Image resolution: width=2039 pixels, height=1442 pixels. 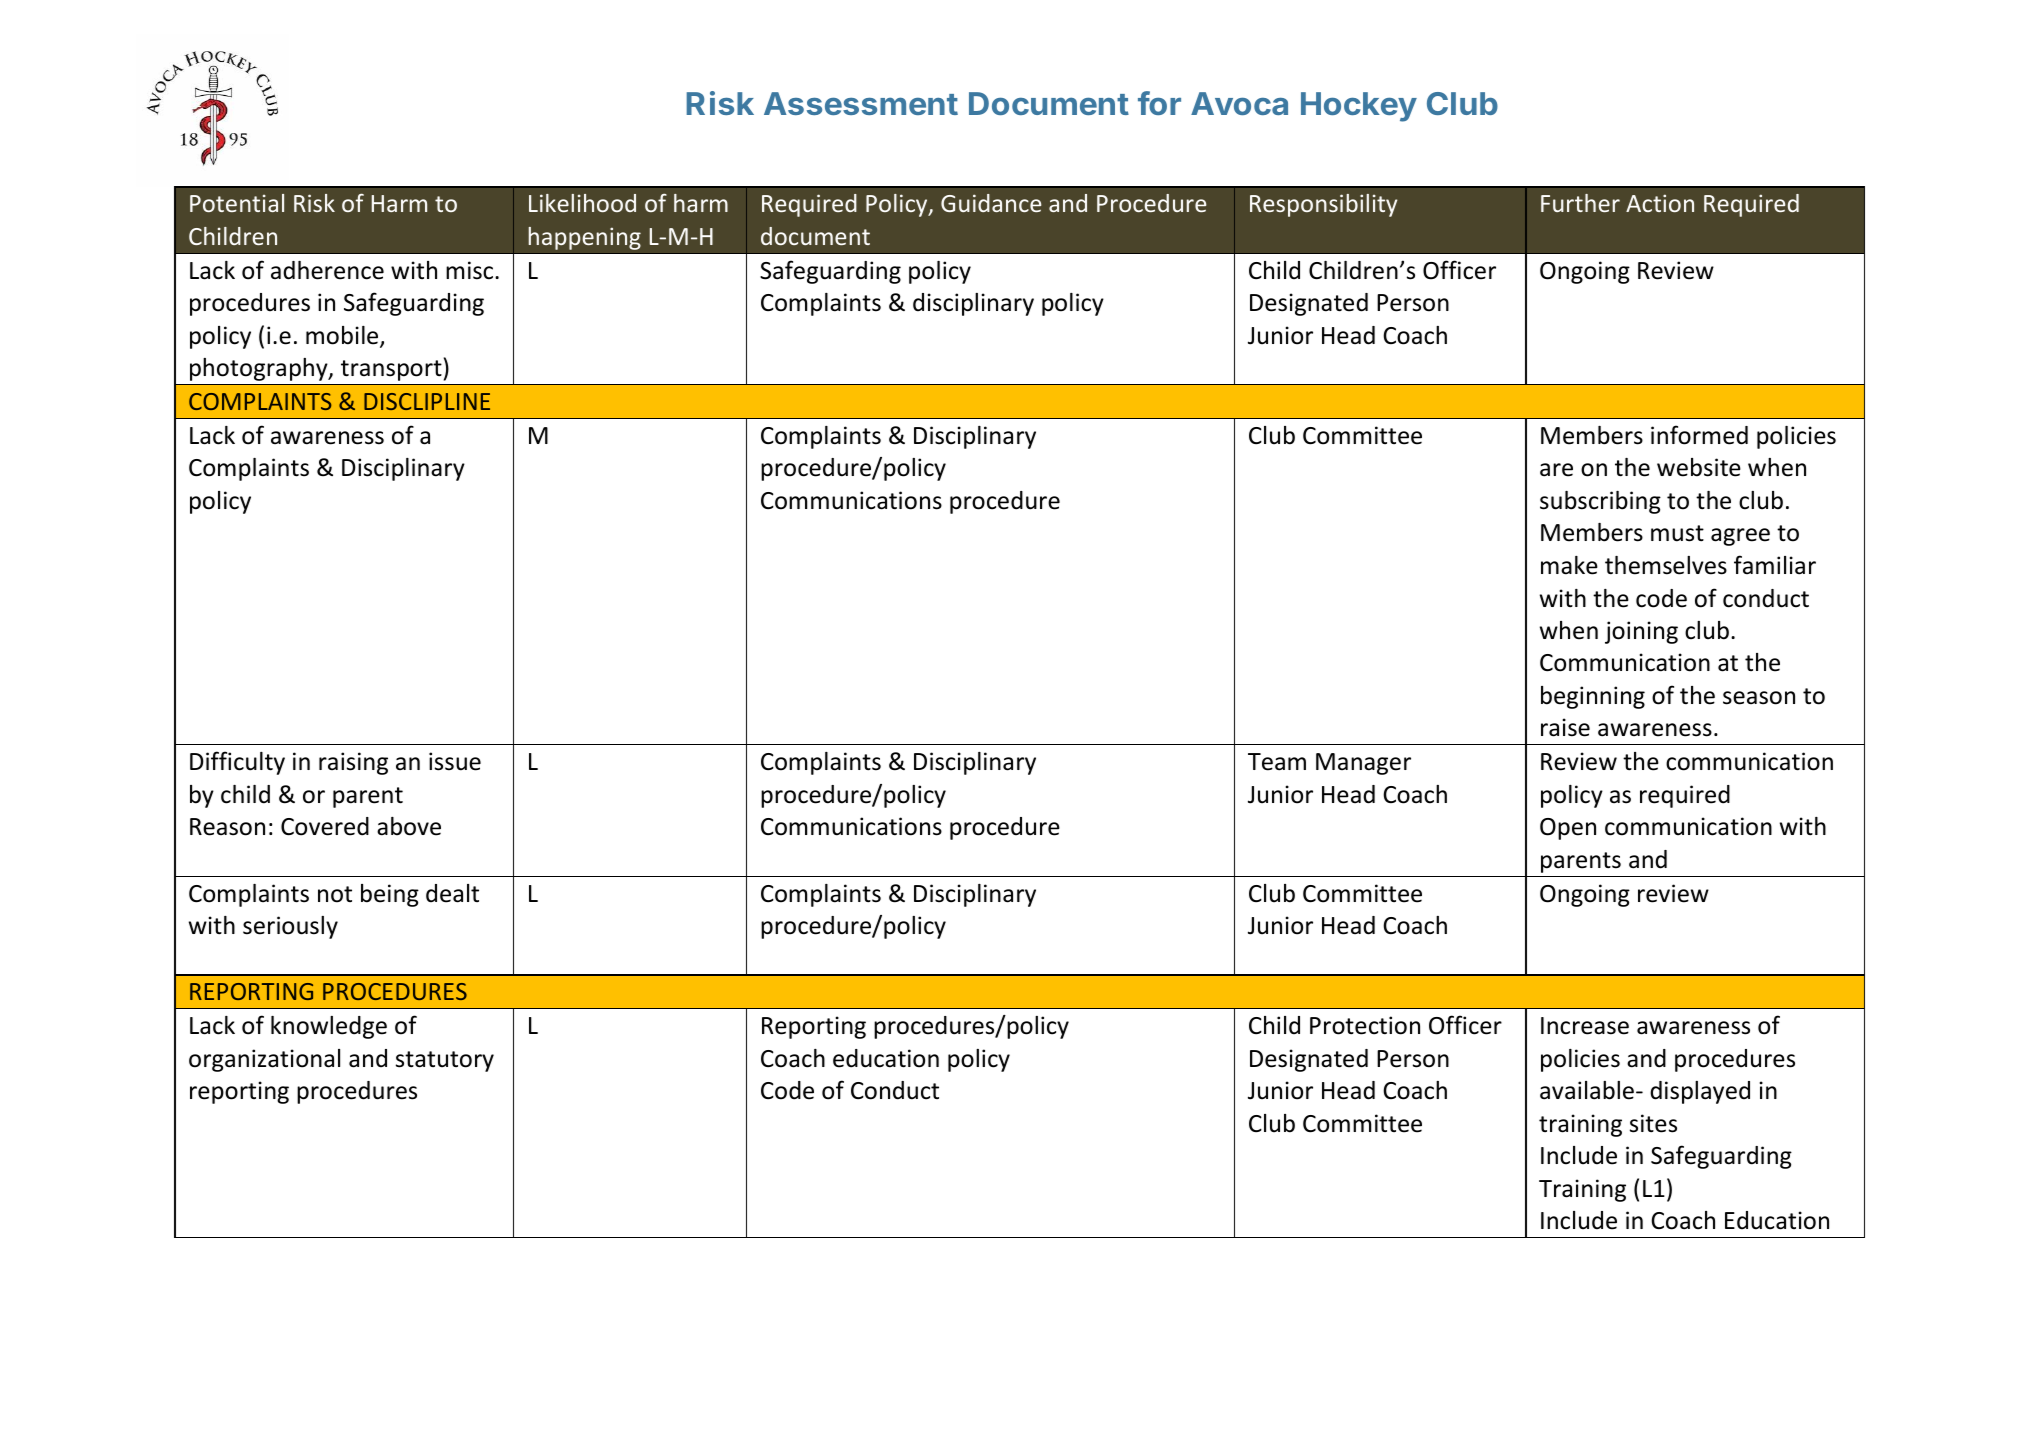 What do you see at coordinates (1699, 435) in the screenshot?
I see `informed` at bounding box center [1699, 435].
